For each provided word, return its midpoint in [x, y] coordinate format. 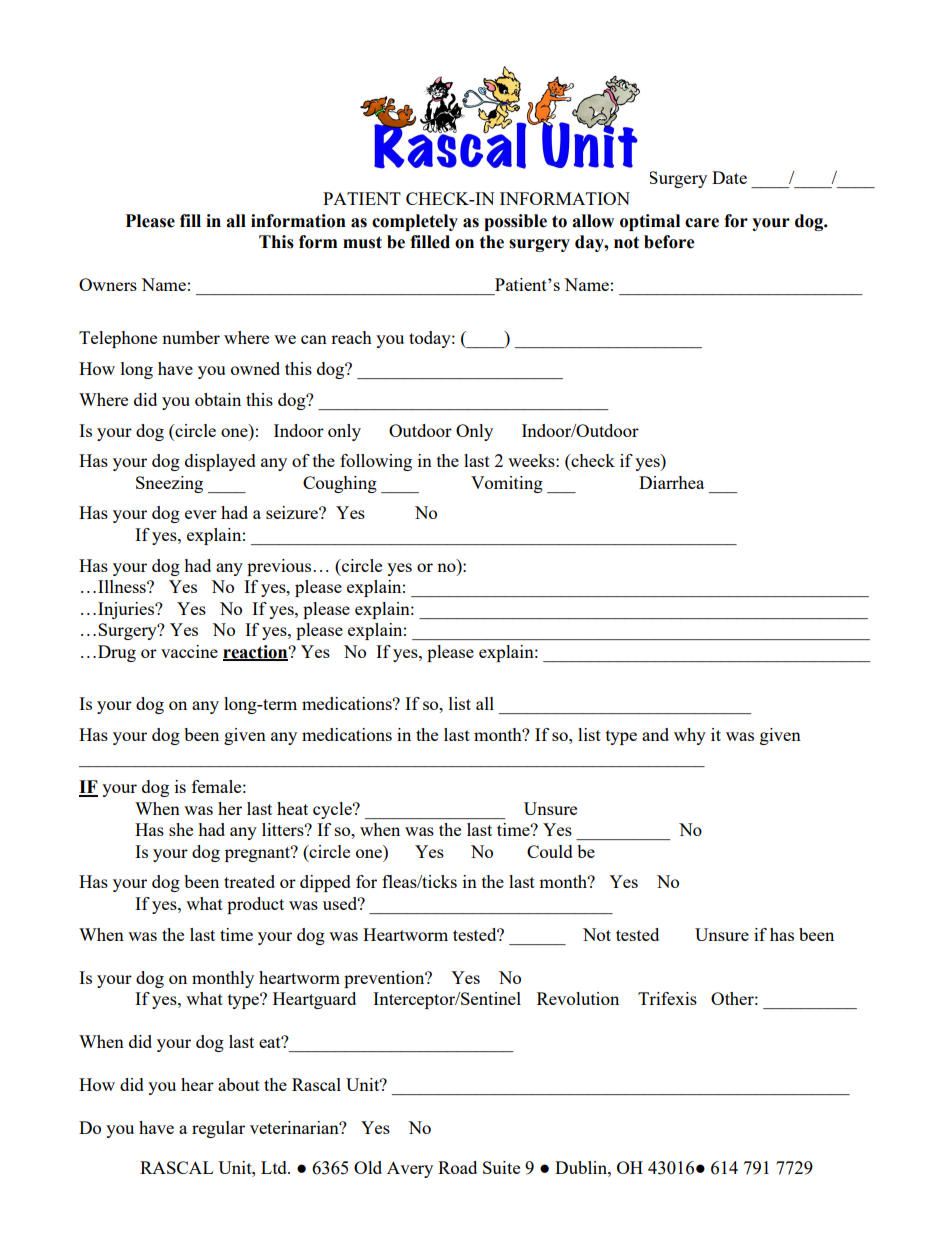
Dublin [582, 1167]
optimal [650, 222]
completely [415, 222]
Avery [410, 1169]
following [376, 462]
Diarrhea [671, 482]
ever [201, 514]
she [181, 829]
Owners [108, 284]
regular [218, 1129]
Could [550, 851]
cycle [333, 810]
